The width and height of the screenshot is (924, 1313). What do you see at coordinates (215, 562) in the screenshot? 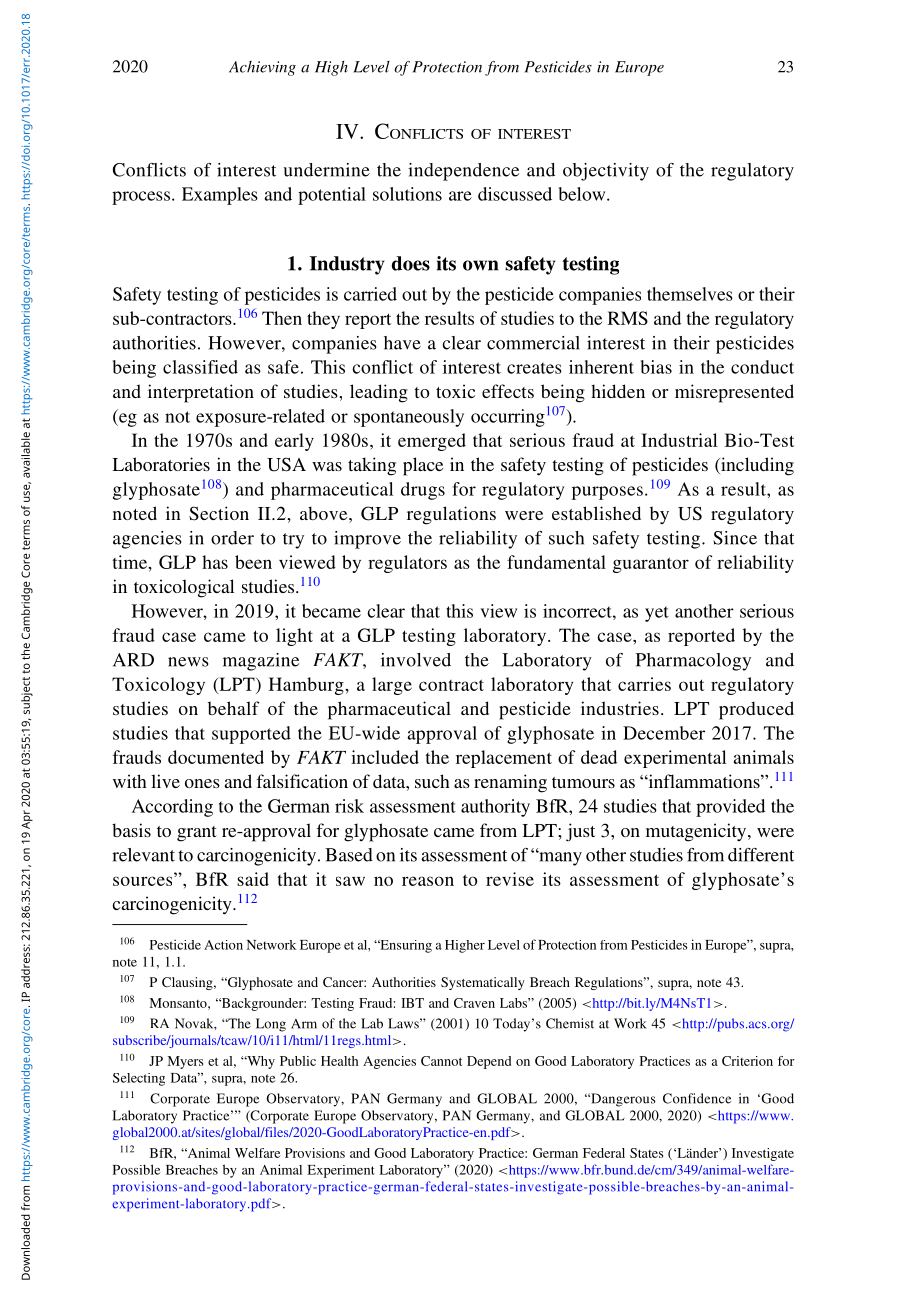
I see `has` at bounding box center [215, 562].
